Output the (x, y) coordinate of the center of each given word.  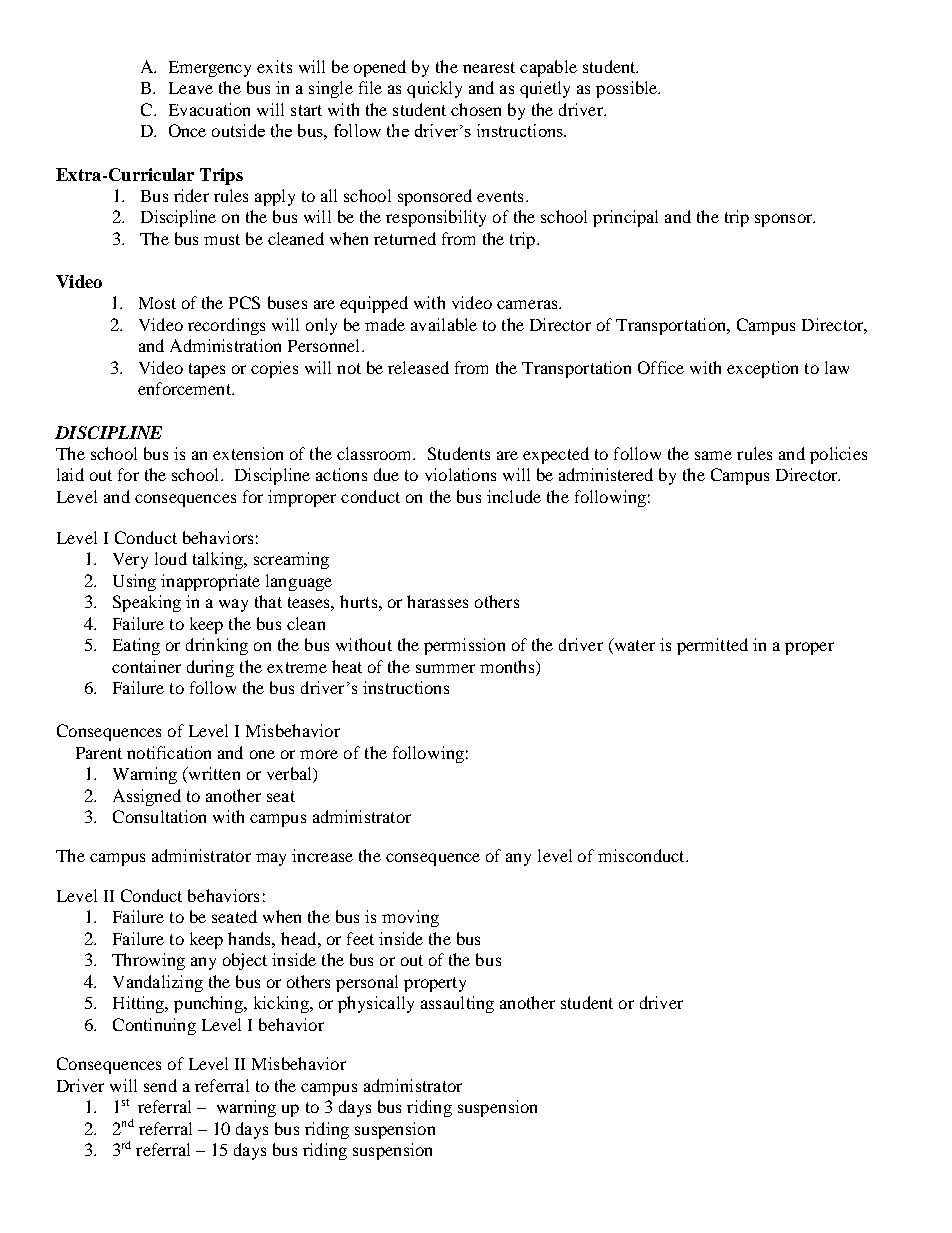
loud (171, 558)
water (633, 646)
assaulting (457, 1004)
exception (762, 369)
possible (628, 89)
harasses (437, 601)
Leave (191, 88)
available (444, 324)
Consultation (159, 816)
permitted (712, 646)
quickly (434, 89)
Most (157, 303)
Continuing (154, 1026)
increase (322, 855)
